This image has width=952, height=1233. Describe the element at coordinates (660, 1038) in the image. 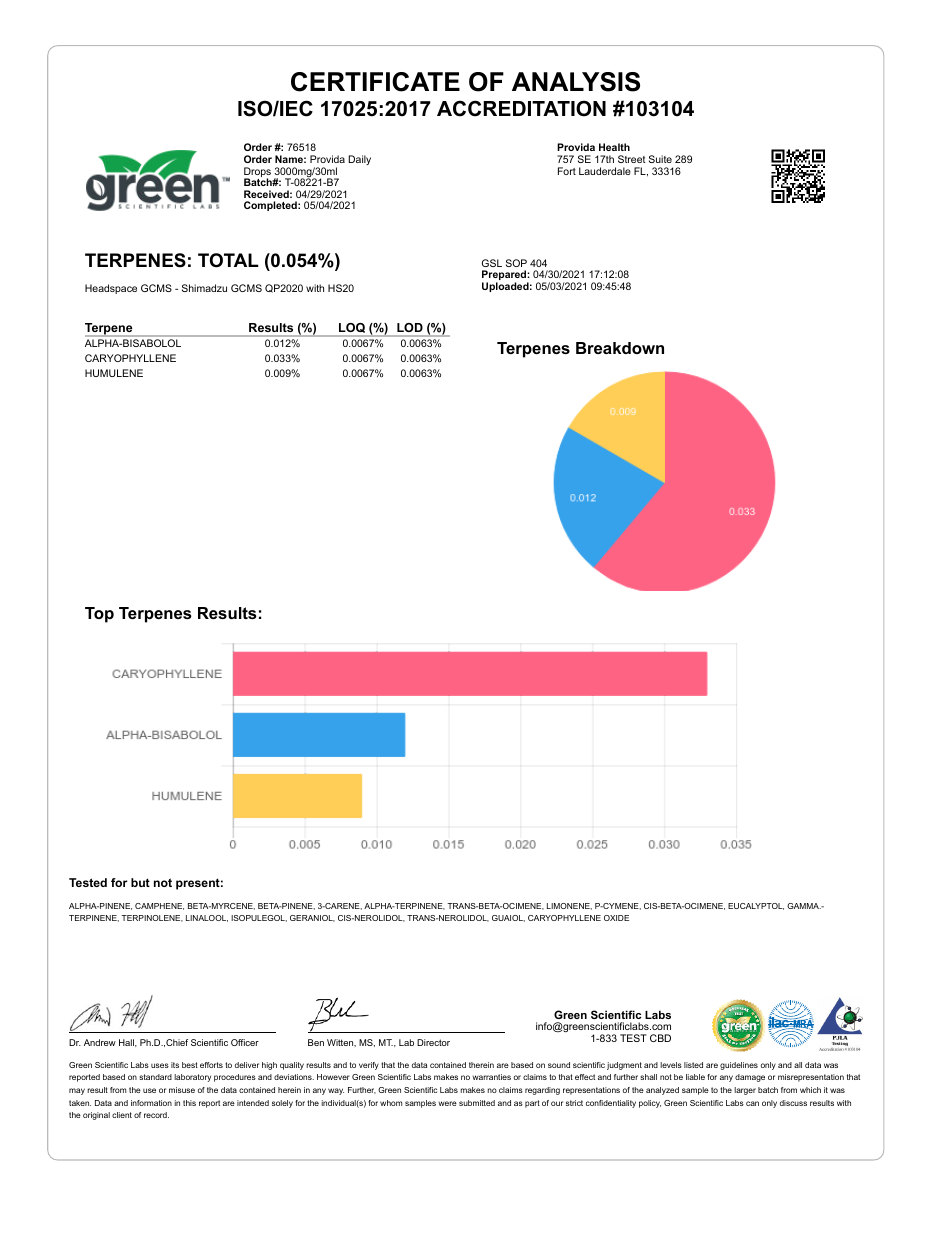

I see `CBD` at that location.
